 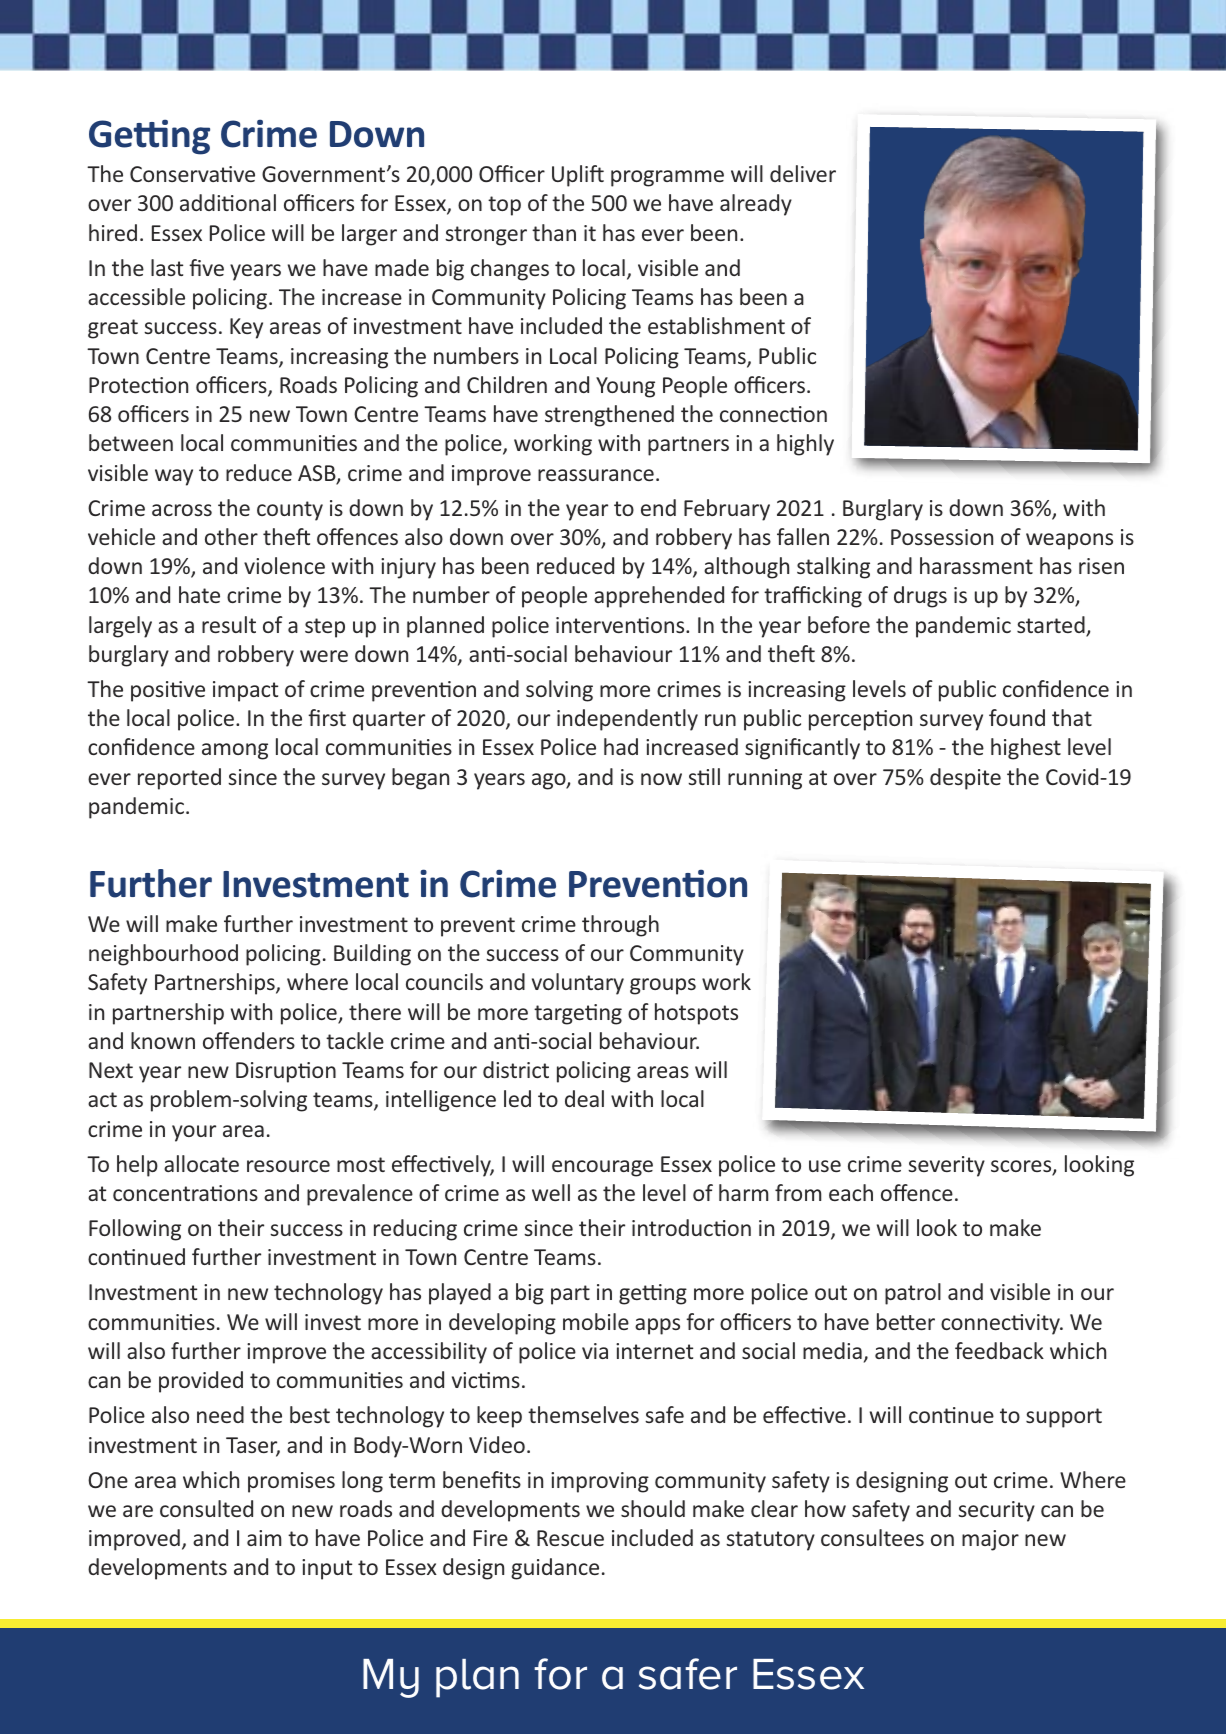 I want to click on Disruption, so click(x=286, y=1072).
